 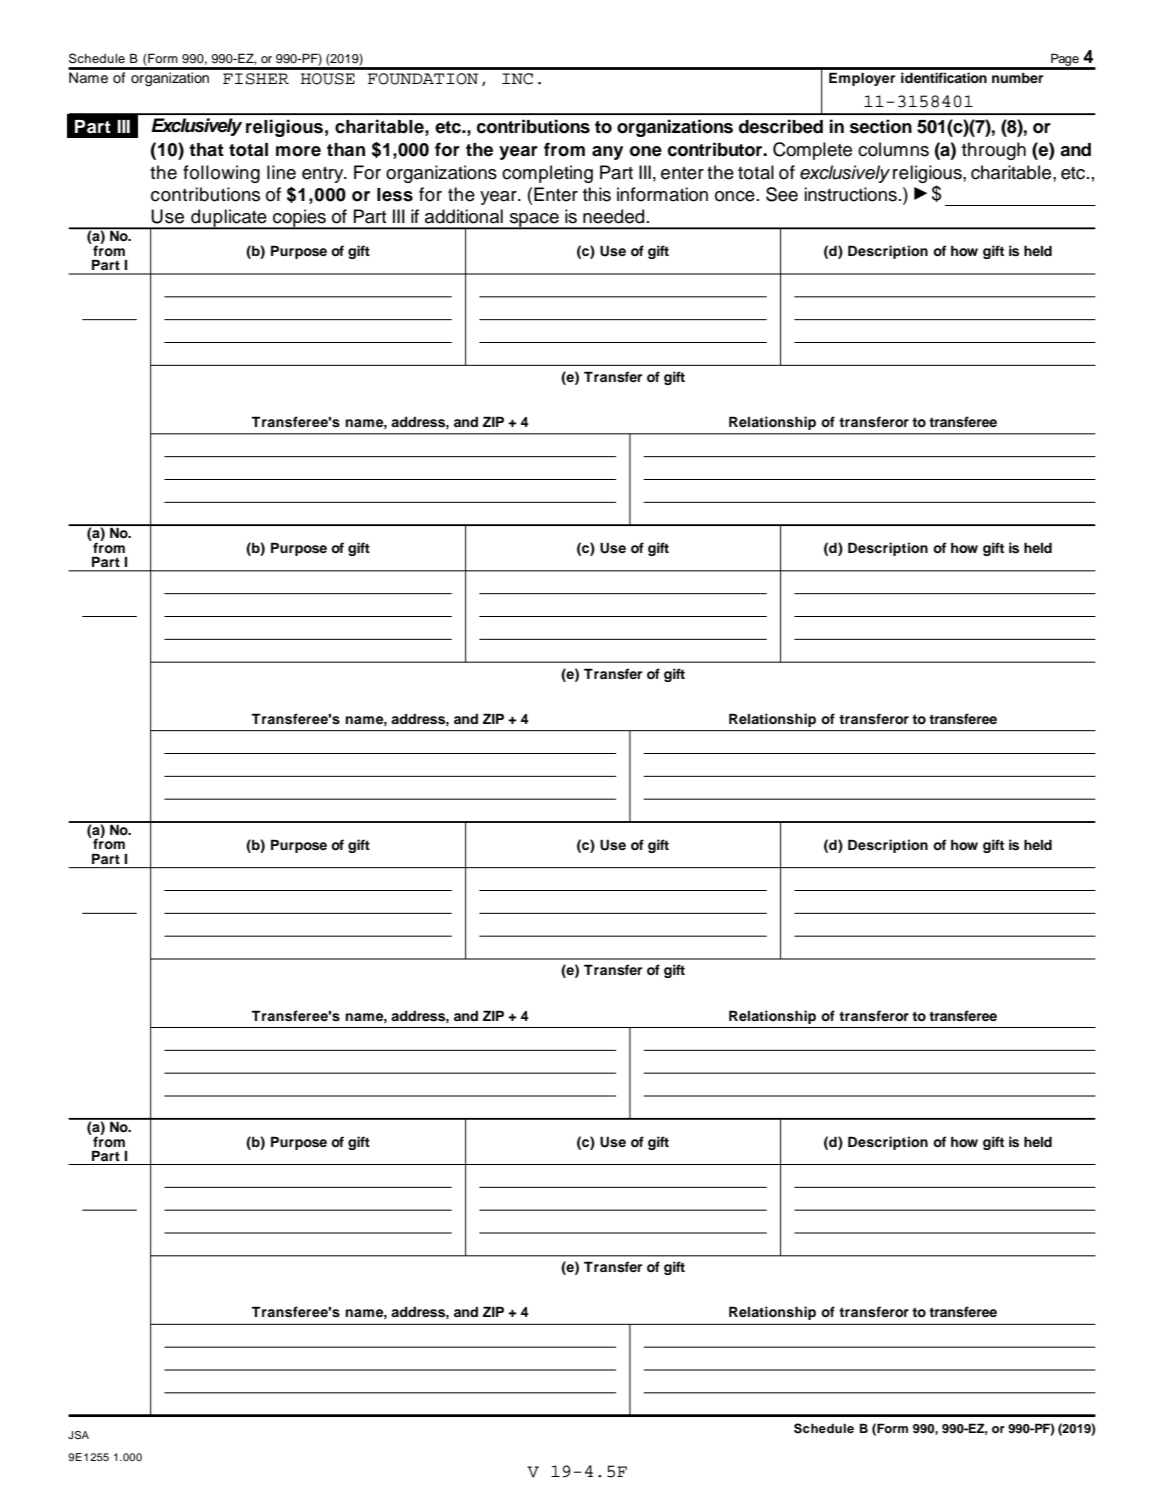 What do you see at coordinates (613, 216) in the document?
I see `needed` at bounding box center [613, 216].
